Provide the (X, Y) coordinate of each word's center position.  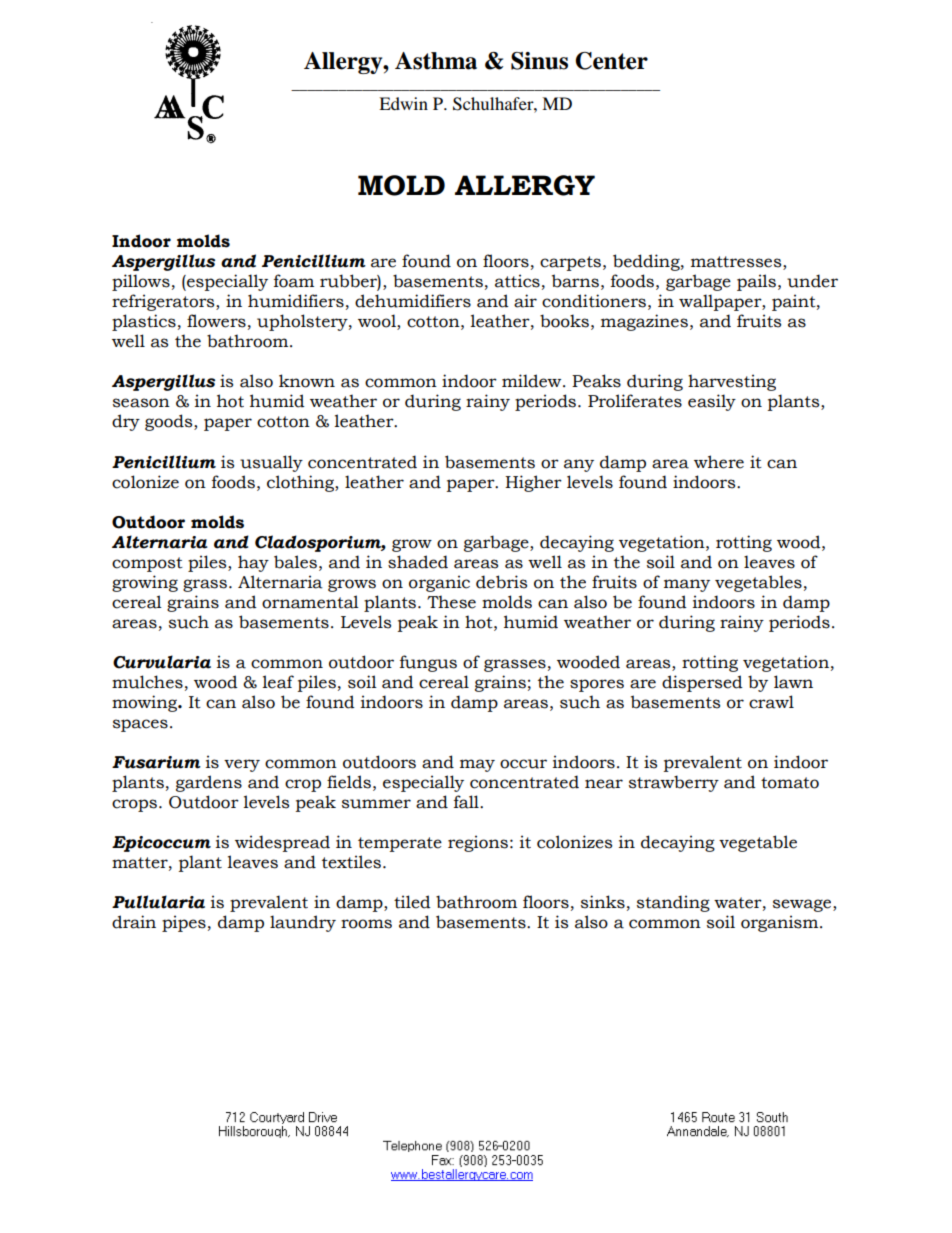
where (719, 462)
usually (271, 463)
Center (611, 61)
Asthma (436, 61)
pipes (184, 923)
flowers (216, 321)
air (525, 301)
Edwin (403, 103)
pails (756, 282)
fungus (428, 663)
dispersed (702, 683)
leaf (278, 682)
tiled (412, 902)
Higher (533, 483)
